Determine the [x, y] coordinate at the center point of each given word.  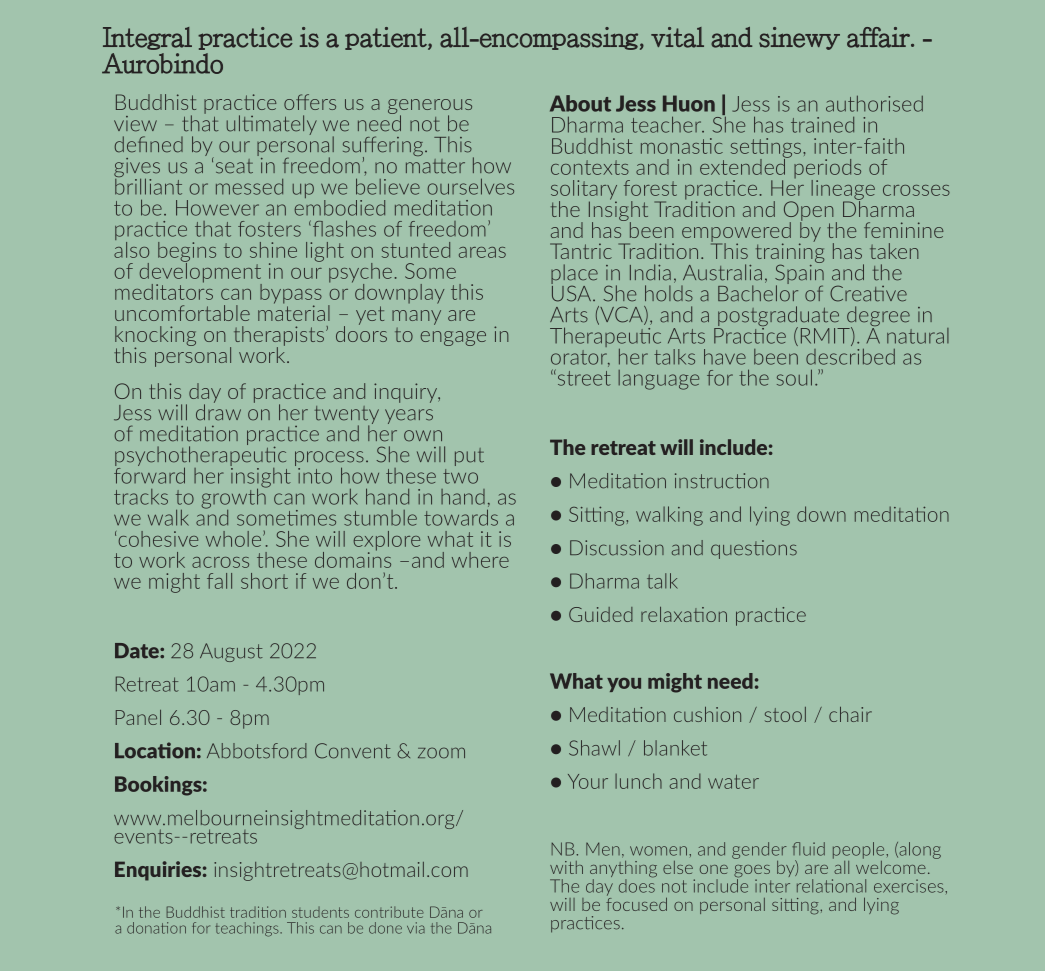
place [574, 275]
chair [850, 714]
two [460, 476]
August [231, 652]
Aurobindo [162, 63]
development [201, 272]
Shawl [594, 748]
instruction [722, 481]
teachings [248, 929]
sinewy [799, 38]
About [580, 103]
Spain [799, 274]
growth [234, 498]
